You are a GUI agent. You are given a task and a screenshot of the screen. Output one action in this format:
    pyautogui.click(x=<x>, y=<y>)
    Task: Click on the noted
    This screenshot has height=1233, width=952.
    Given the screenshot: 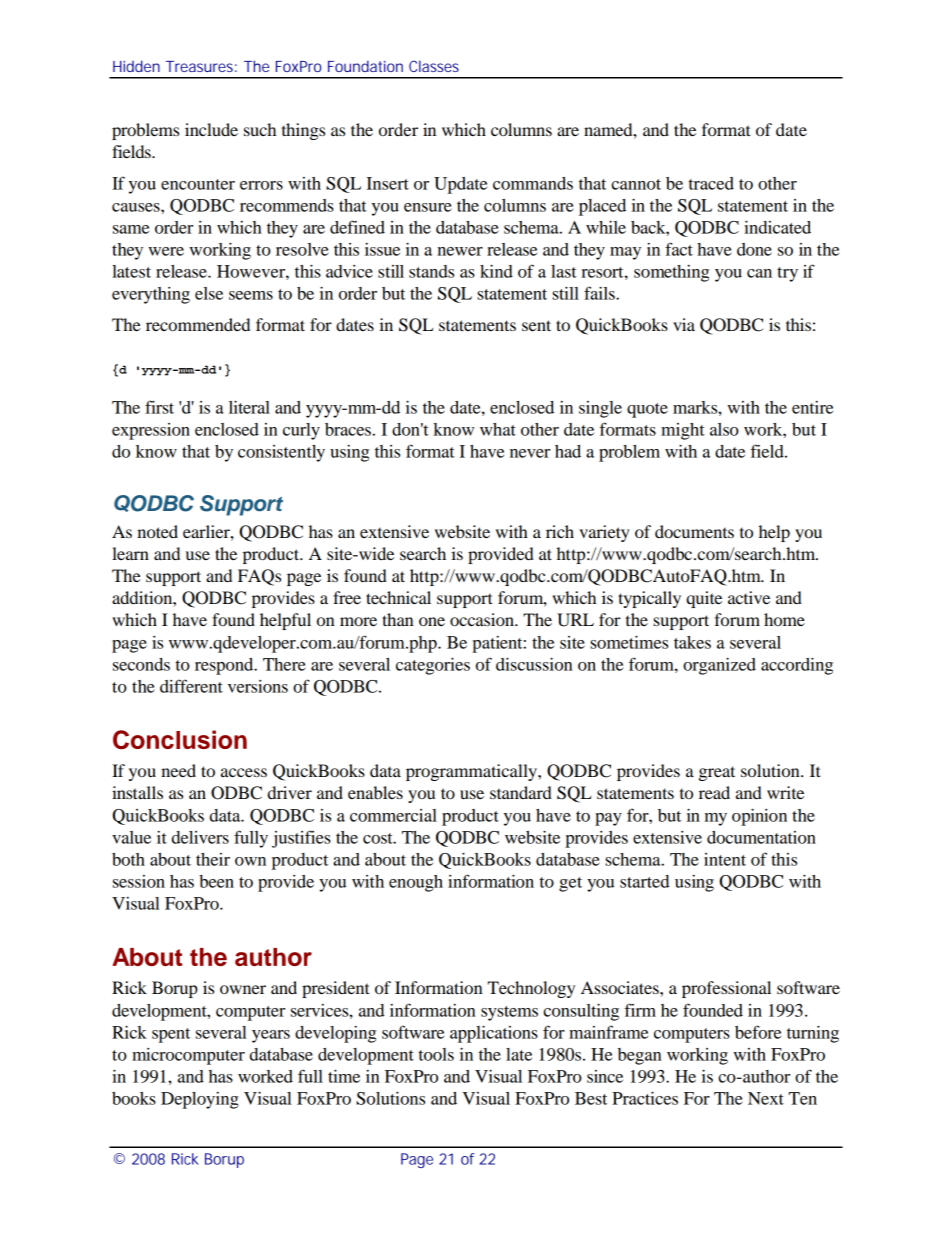 What is the action you would take?
    pyautogui.click(x=157, y=531)
